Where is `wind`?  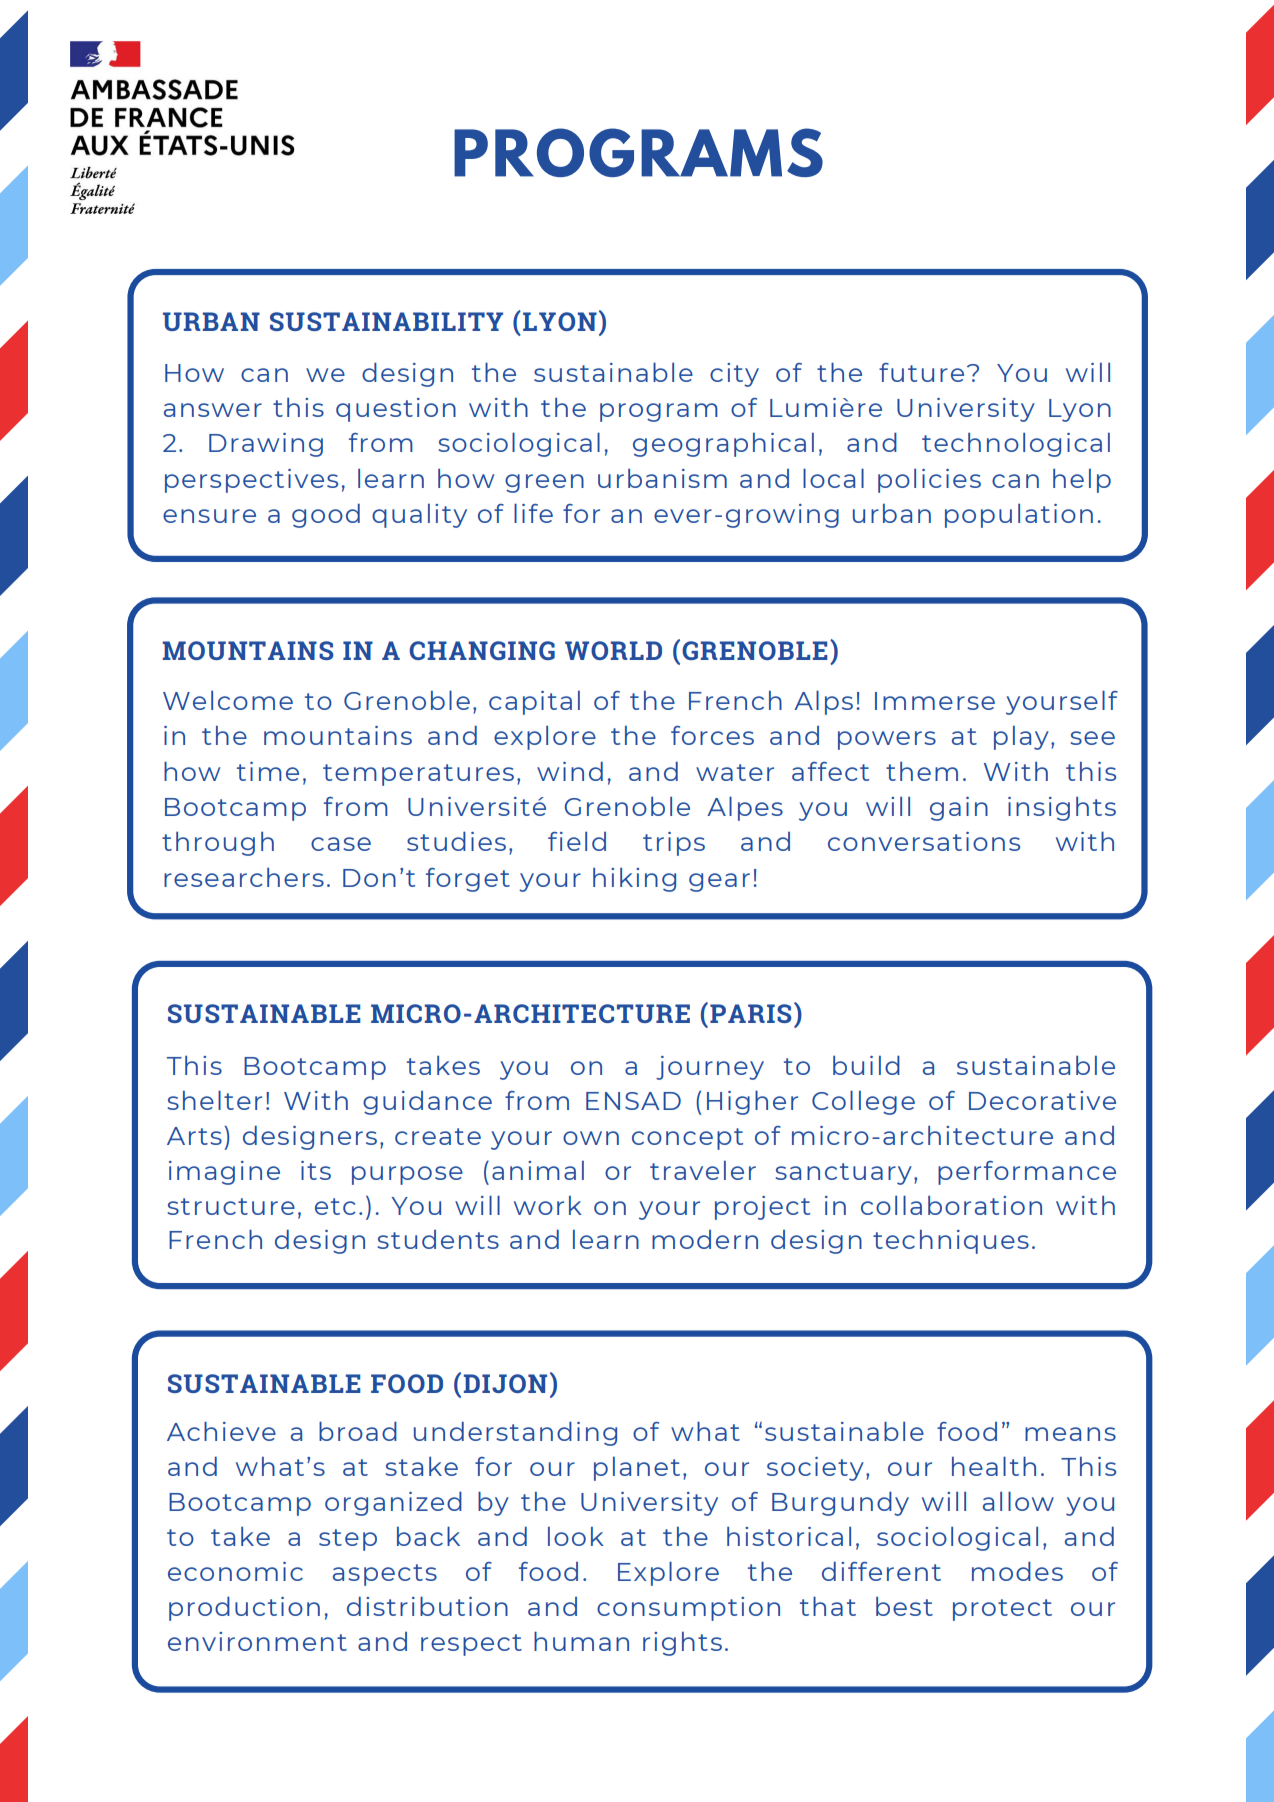 wind is located at coordinates (570, 771).
